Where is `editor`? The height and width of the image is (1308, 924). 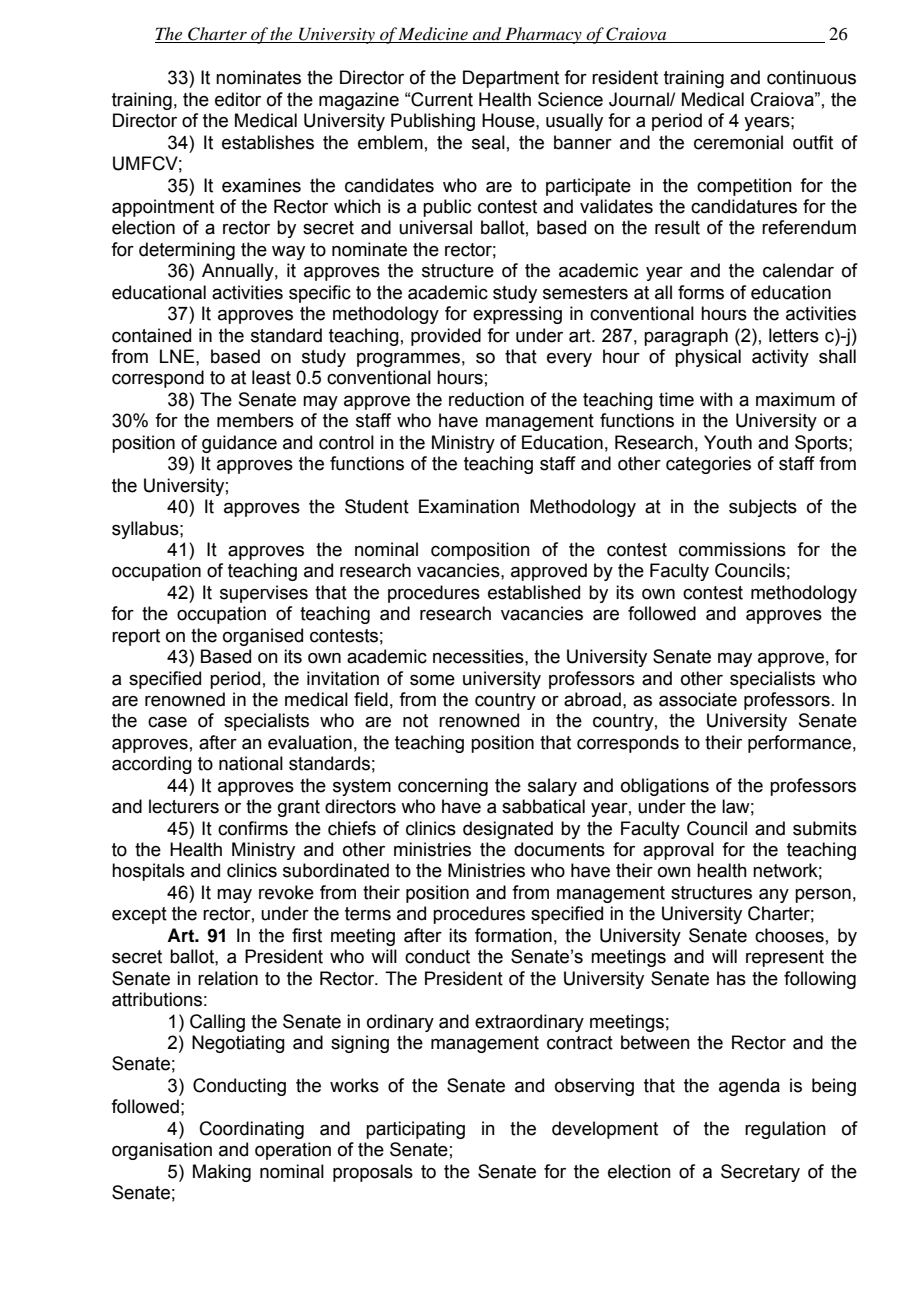 editor is located at coordinates (238, 99).
